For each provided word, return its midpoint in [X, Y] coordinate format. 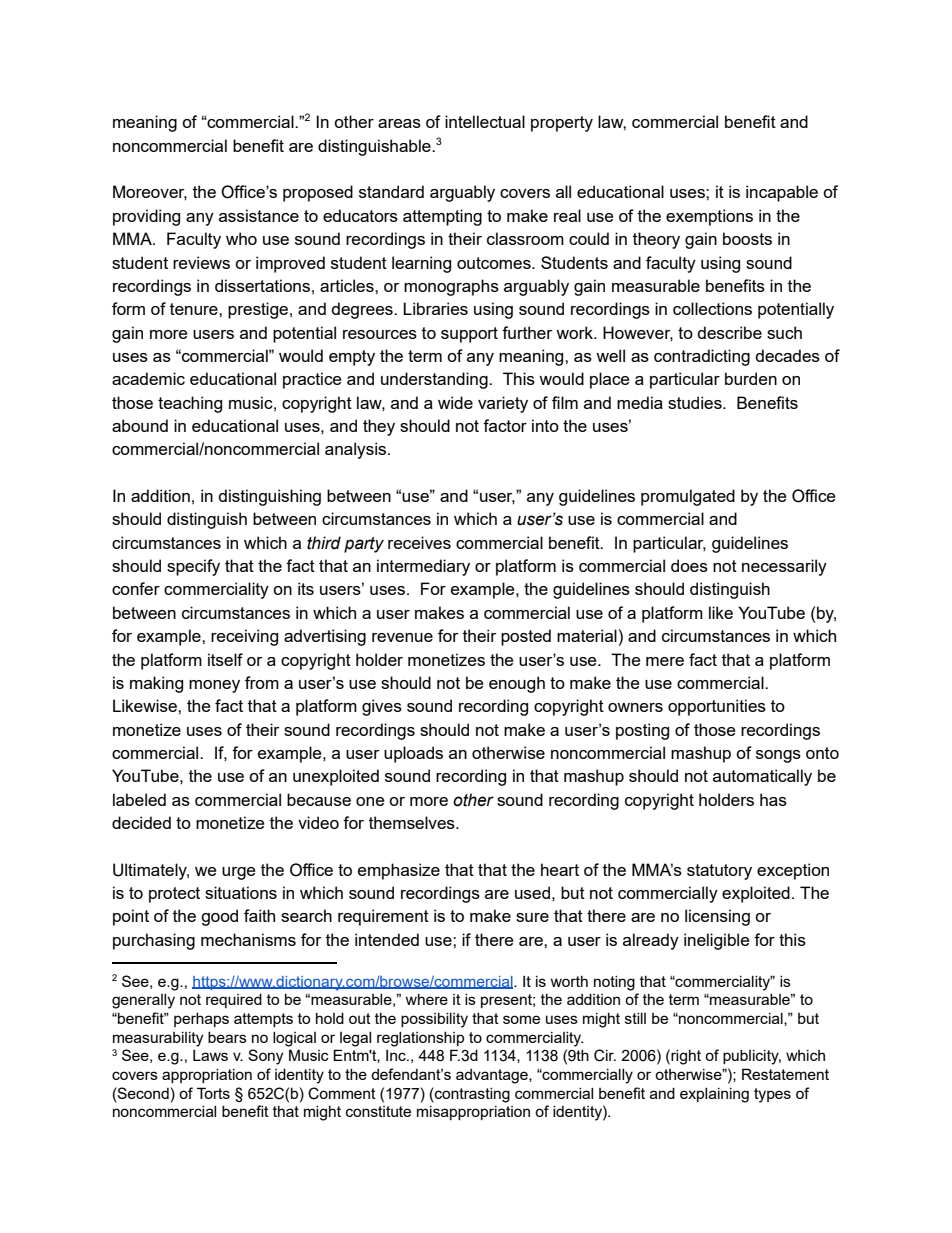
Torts [213, 1093]
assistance [259, 215]
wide [455, 402]
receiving [244, 637]
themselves [413, 822]
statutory [719, 872]
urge [238, 873]
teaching [190, 404]
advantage [493, 1076]
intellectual [485, 121]
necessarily [784, 567]
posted [526, 637]
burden [751, 378]
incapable [782, 193]
